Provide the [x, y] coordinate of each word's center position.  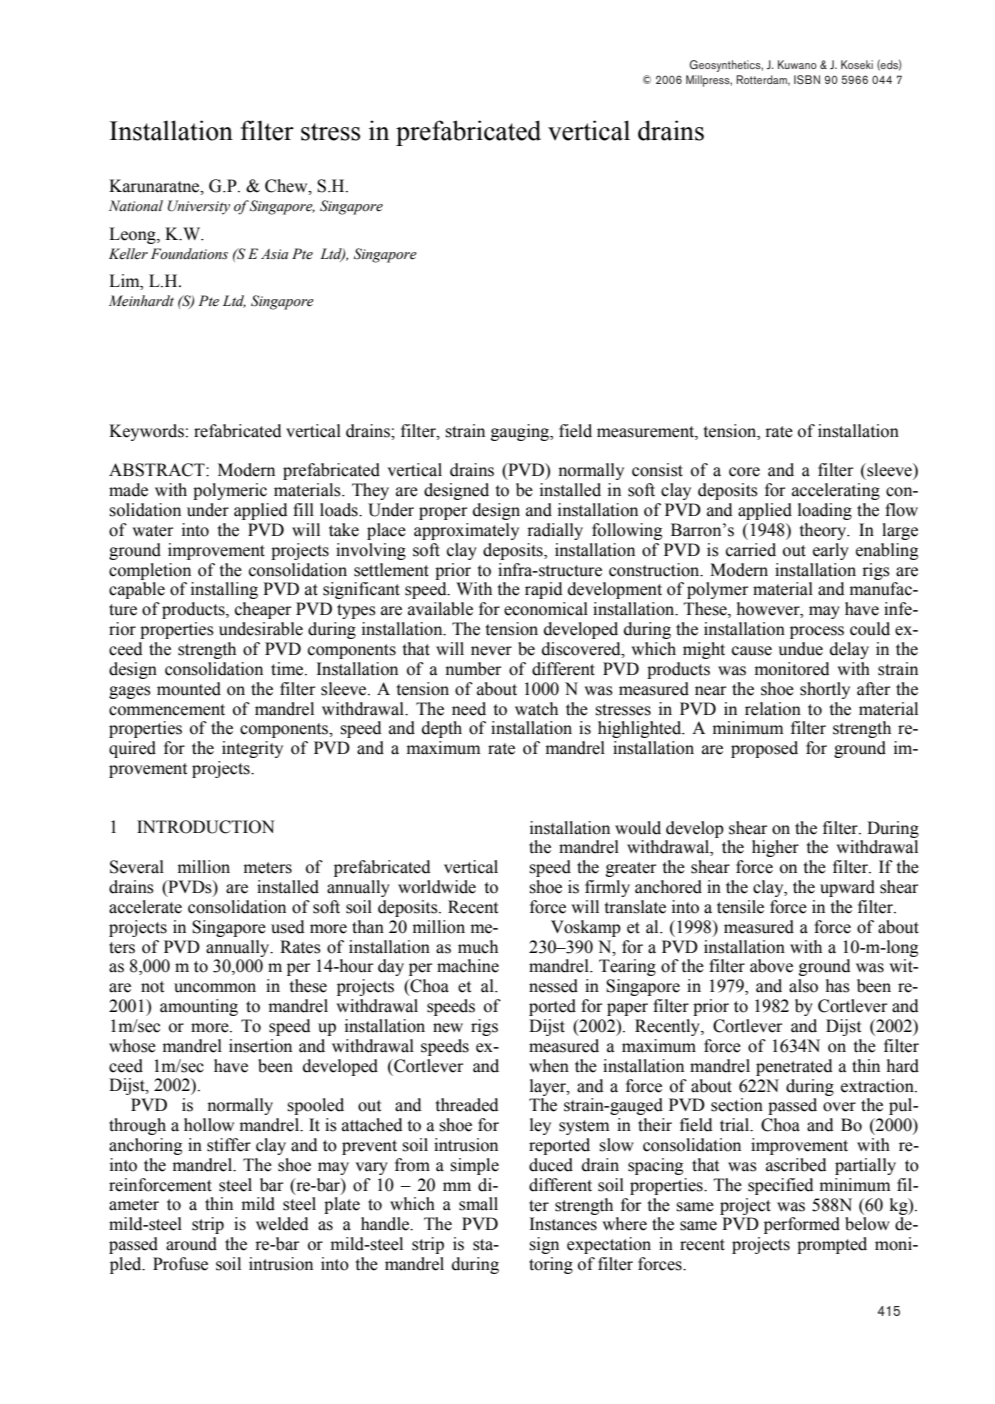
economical [546, 609]
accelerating [836, 491]
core [744, 472]
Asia [274, 254]
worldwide [437, 887]
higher [775, 848]
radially [555, 531]
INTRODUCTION [206, 827]
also [803, 986]
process [817, 632]
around [191, 1244]
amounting [199, 1007]
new [448, 1028]
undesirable [261, 629]
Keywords [146, 432]
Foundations [189, 254]
